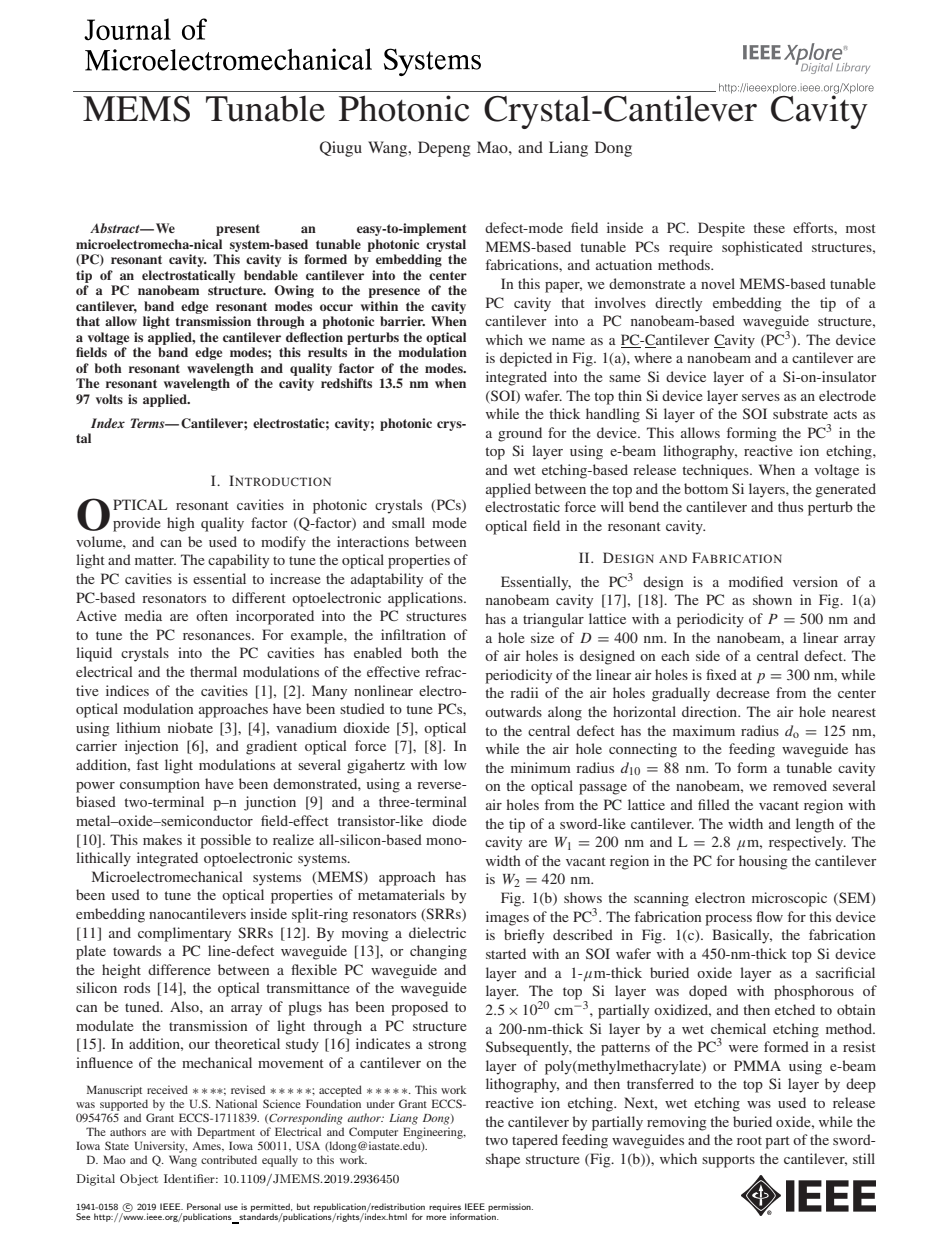  Describe the element at coordinates (510, 1207) in the screenshot. I see `permission` at that location.
